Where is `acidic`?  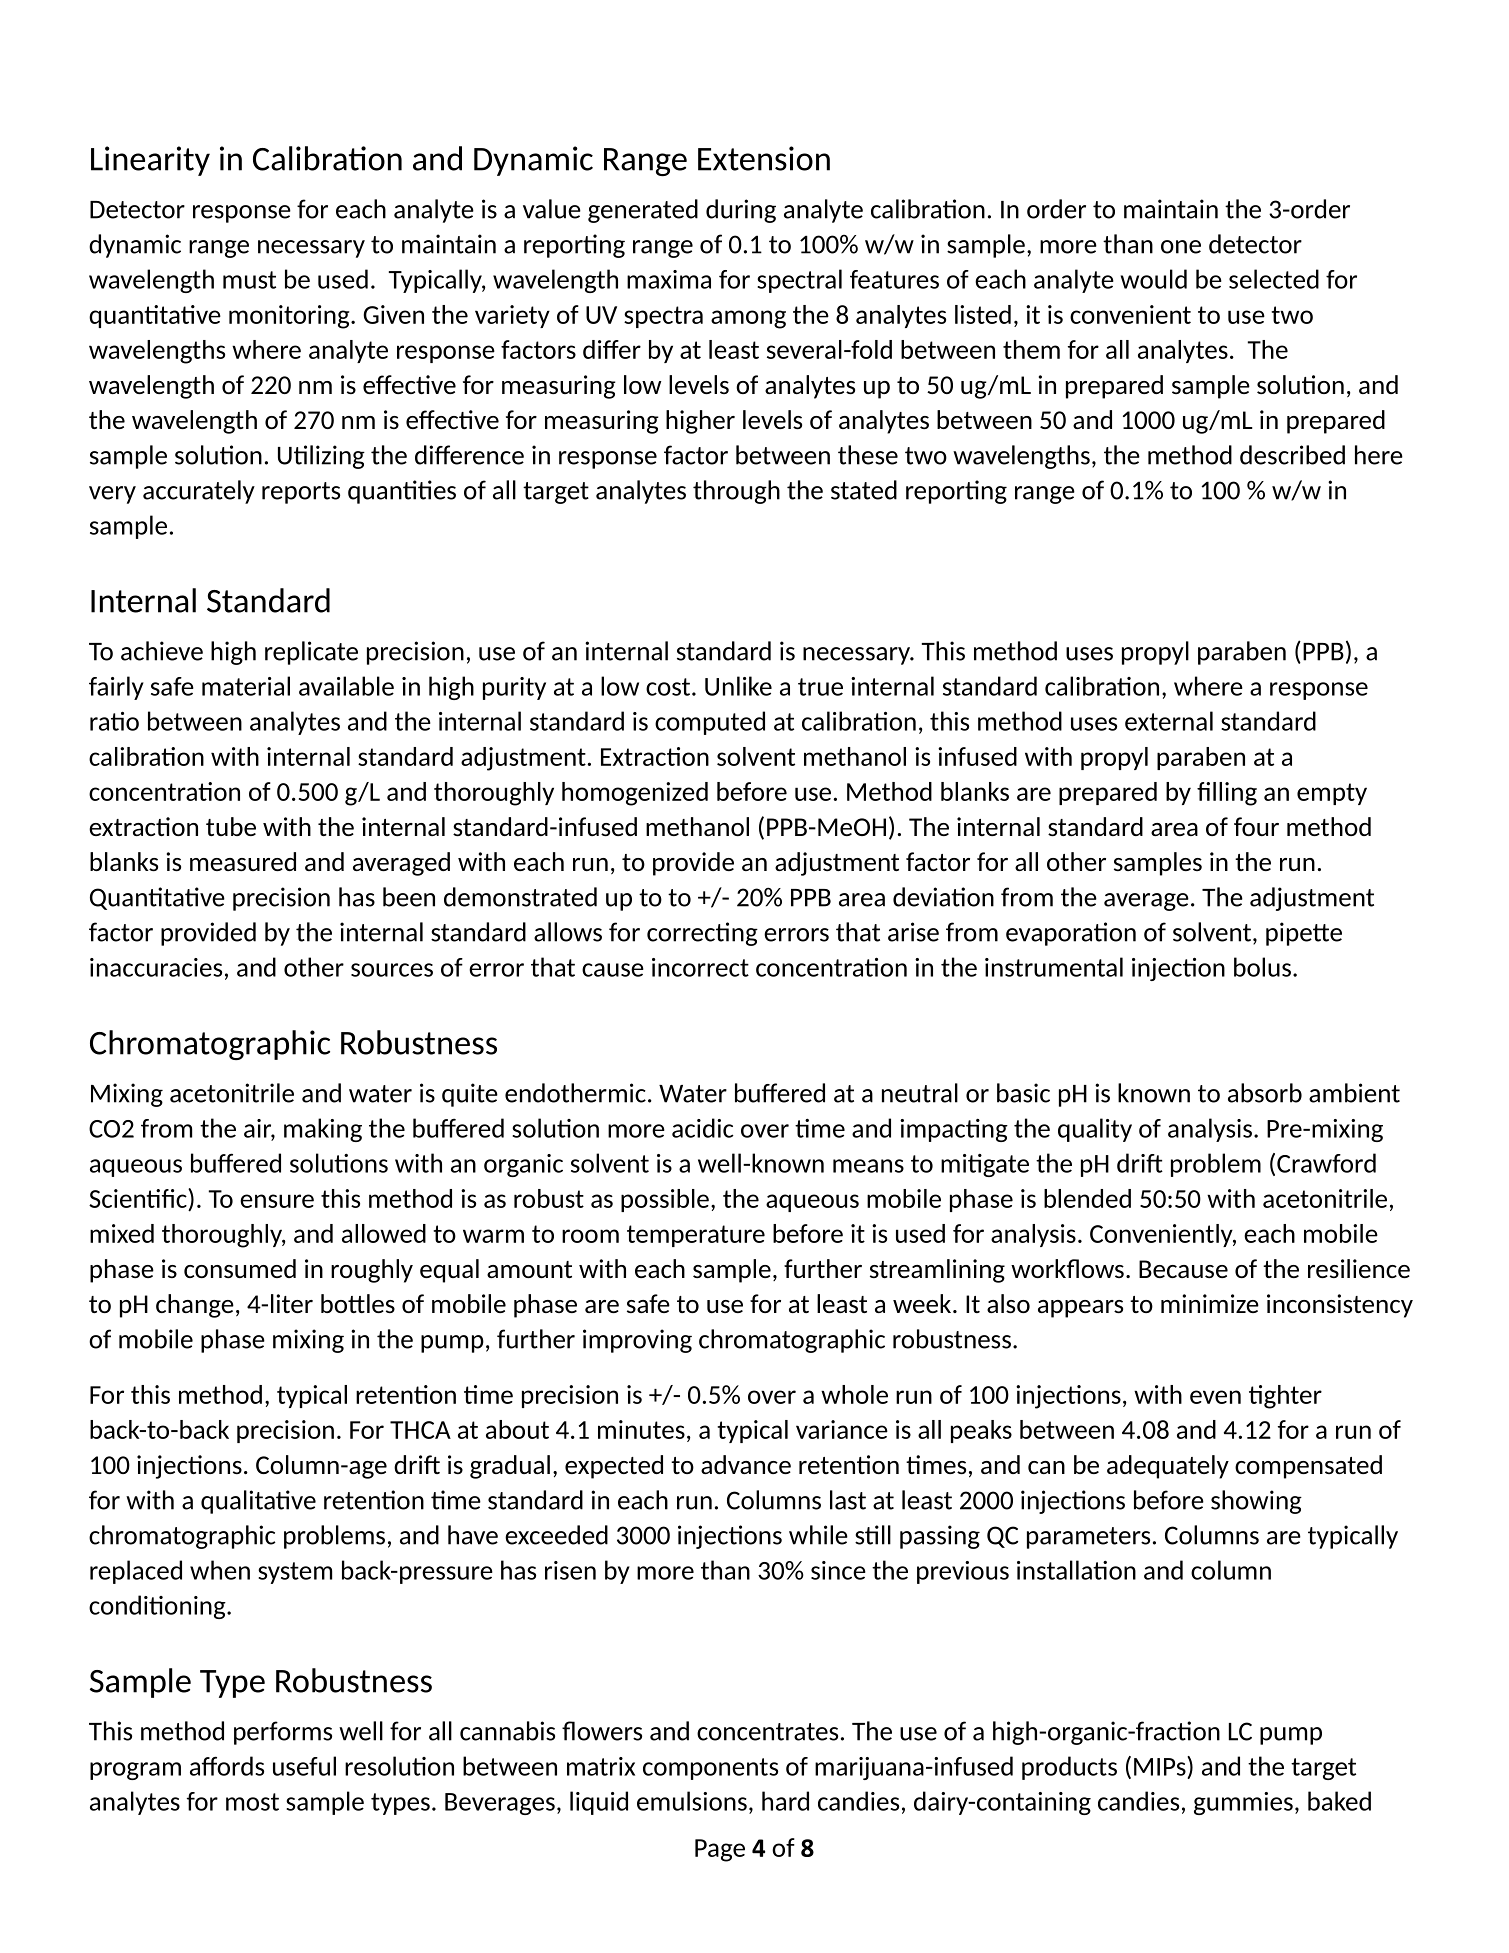 acidic is located at coordinates (703, 1128).
